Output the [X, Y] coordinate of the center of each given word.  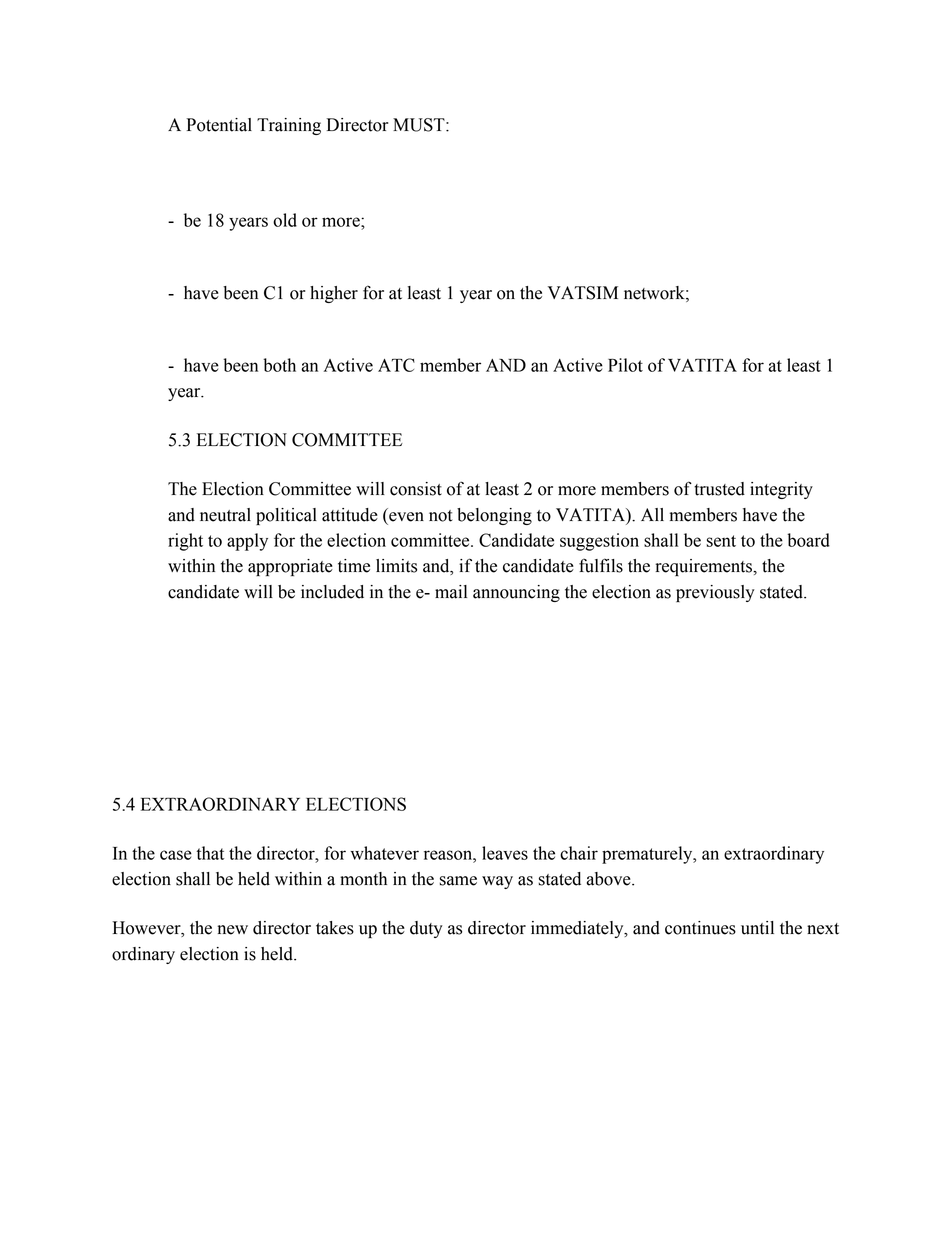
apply [247, 542]
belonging [494, 516]
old [285, 220]
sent [721, 541]
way [497, 882]
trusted [719, 489]
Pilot [625, 365]
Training [289, 126]
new [232, 930]
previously [715, 593]
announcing [516, 593]
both [279, 365]
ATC [396, 365]
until [757, 928]
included [332, 592]
